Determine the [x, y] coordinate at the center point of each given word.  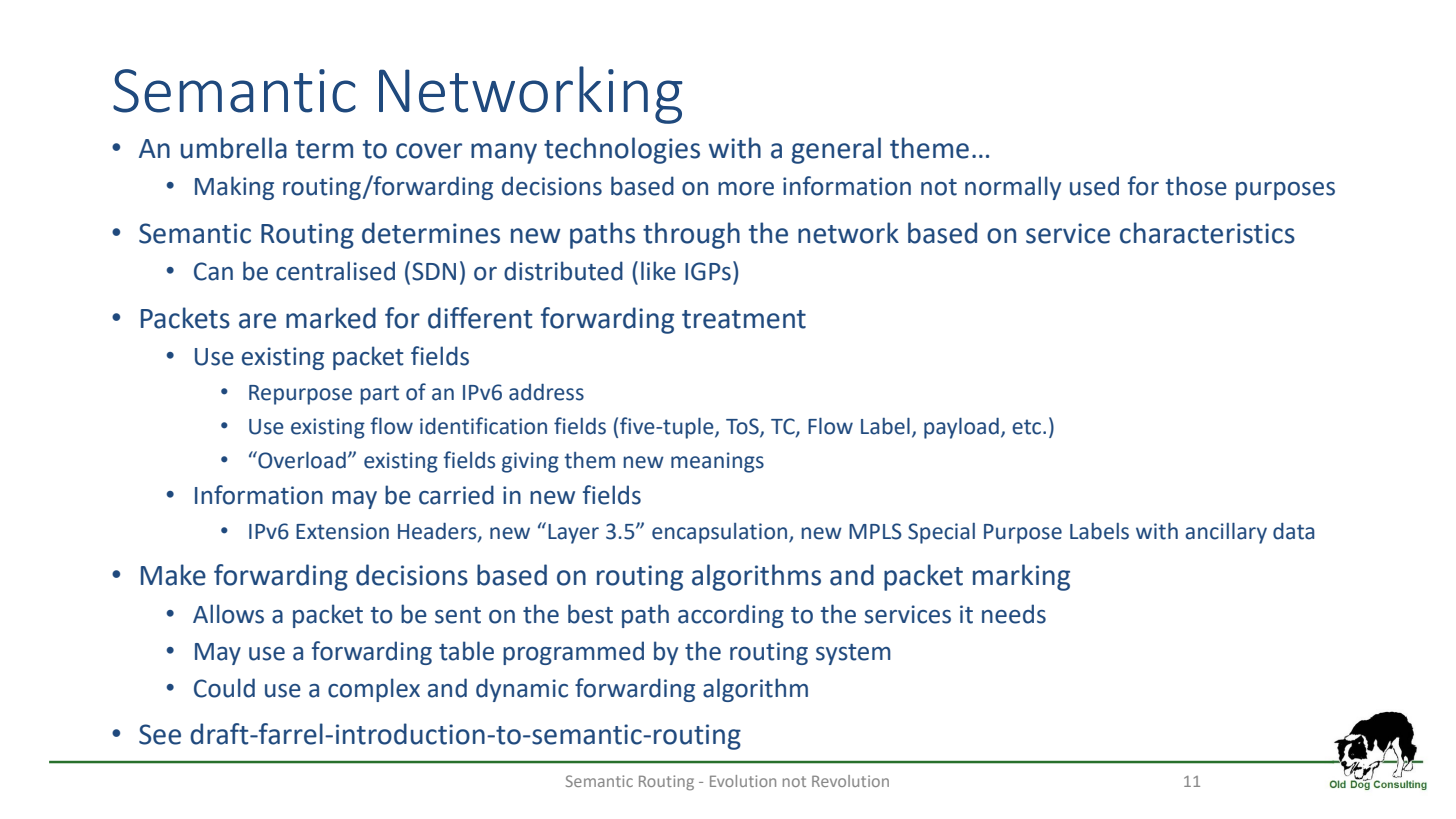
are [257, 321]
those [1196, 186]
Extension [342, 531]
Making [234, 188]
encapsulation [721, 533]
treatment [744, 319]
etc [1026, 427]
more [746, 189]
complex [374, 690]
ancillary [1226, 533]
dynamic [522, 690]
